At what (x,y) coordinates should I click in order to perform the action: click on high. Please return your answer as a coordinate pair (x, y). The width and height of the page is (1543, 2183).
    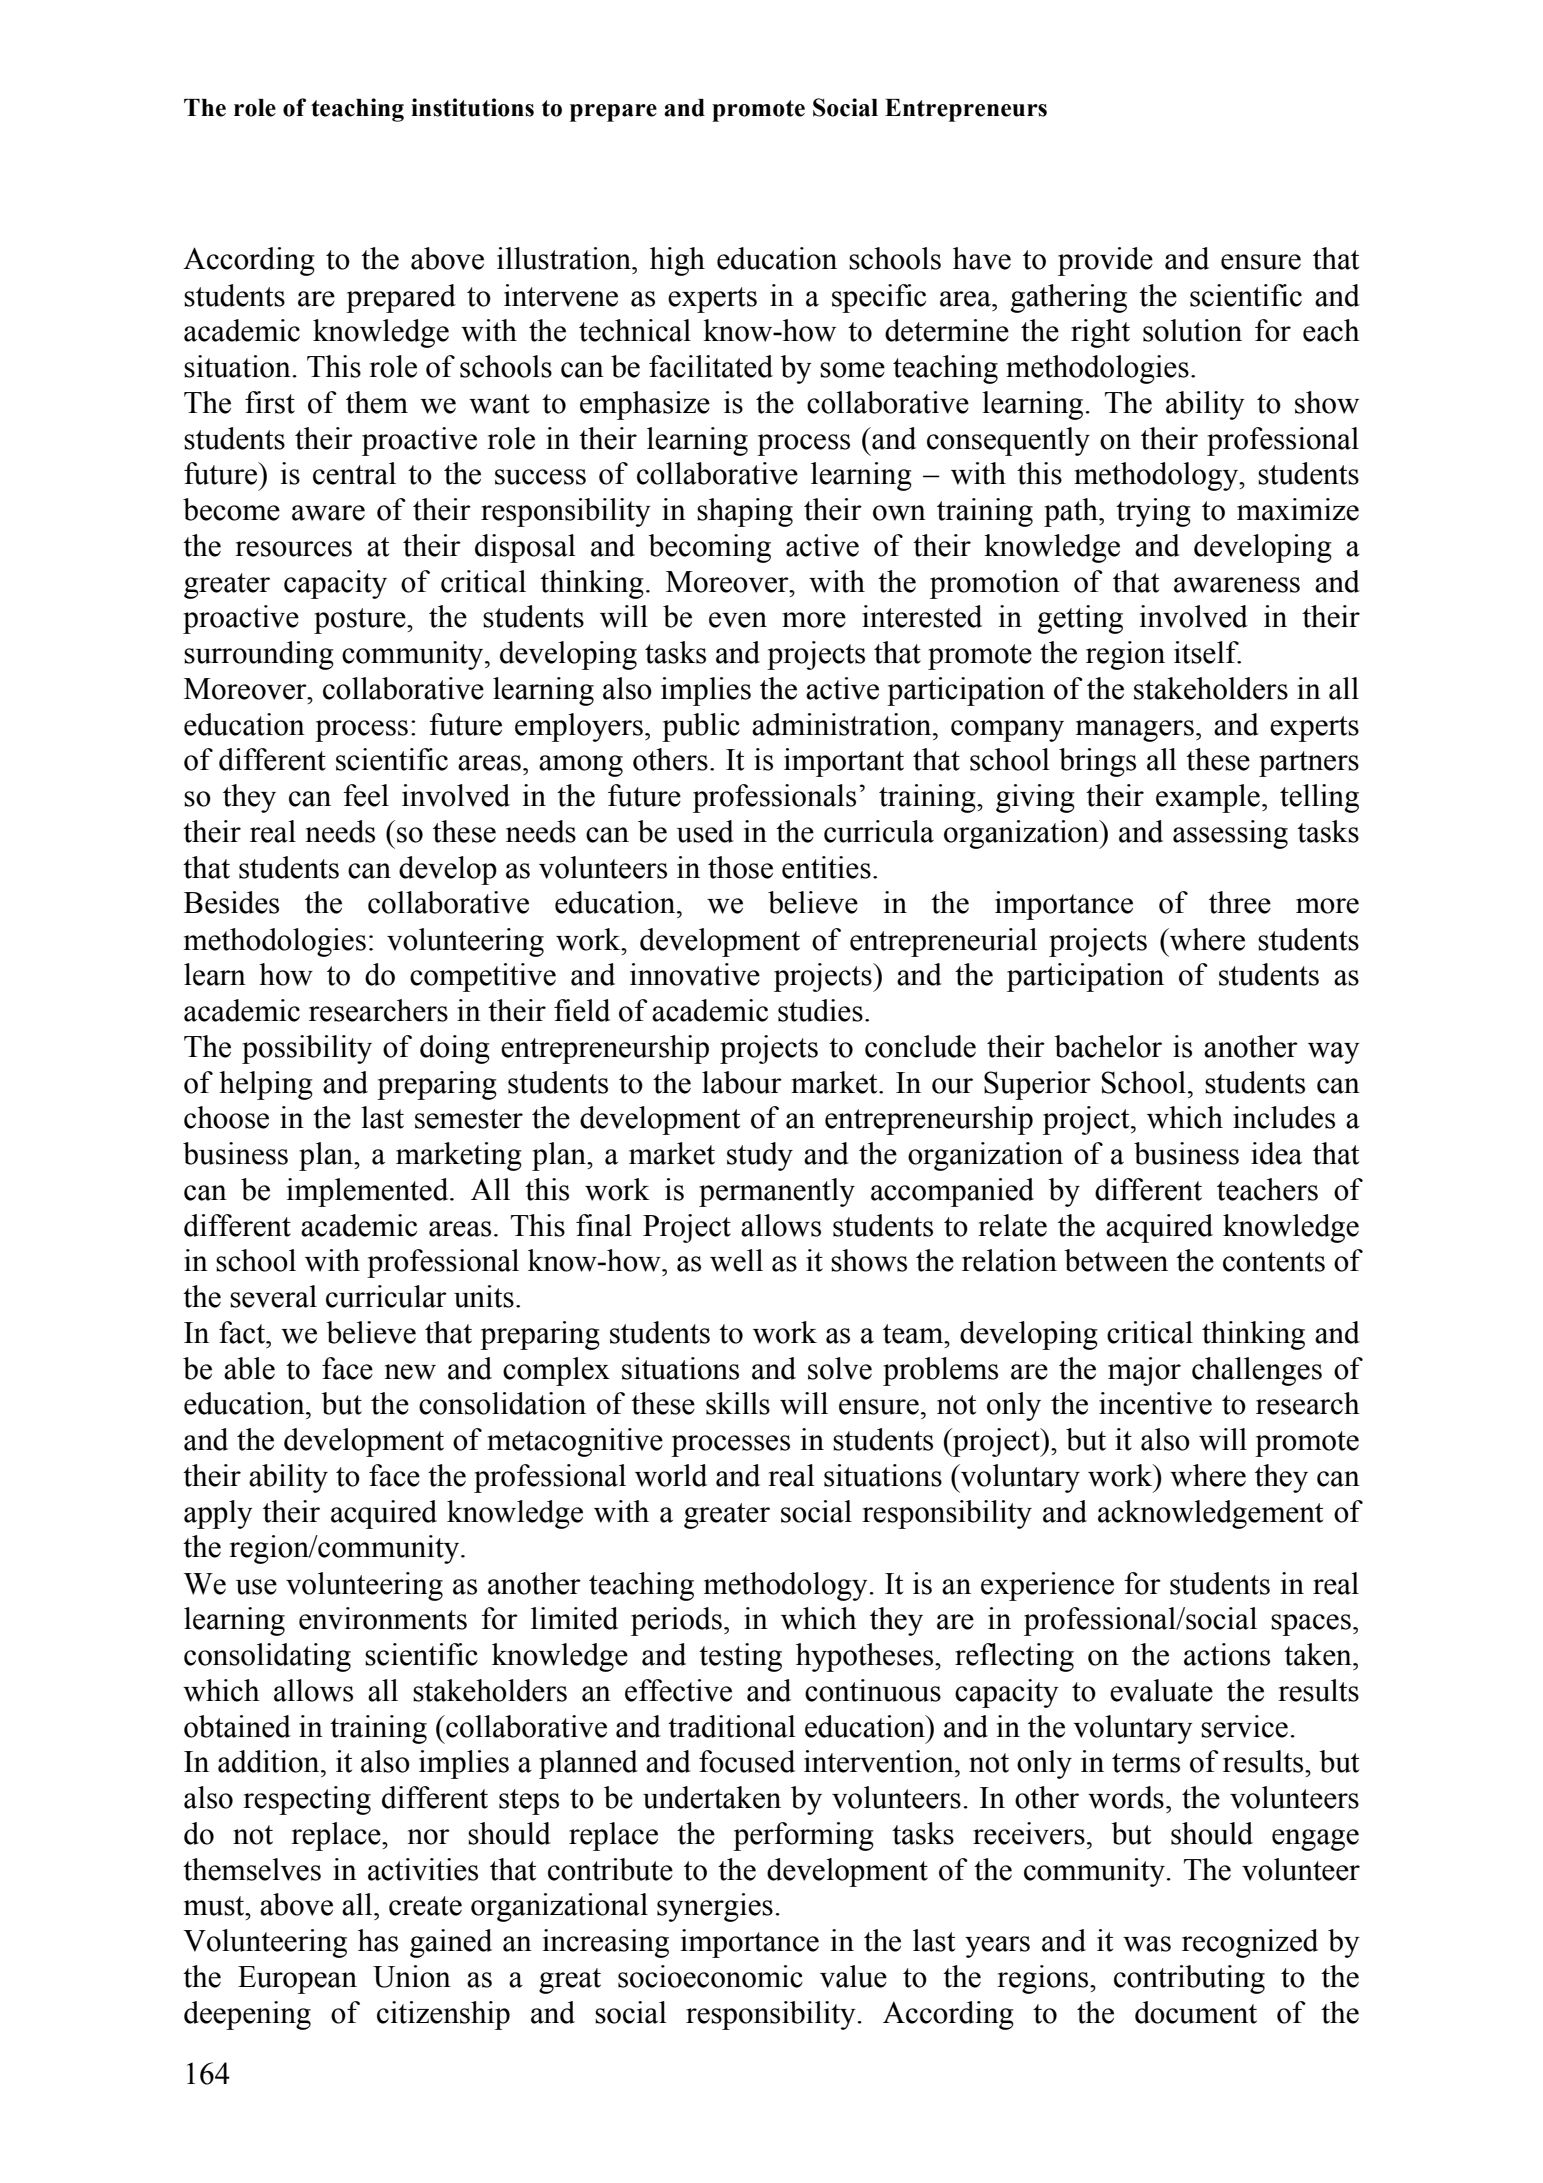
    Looking at the image, I should click on (677, 261).
